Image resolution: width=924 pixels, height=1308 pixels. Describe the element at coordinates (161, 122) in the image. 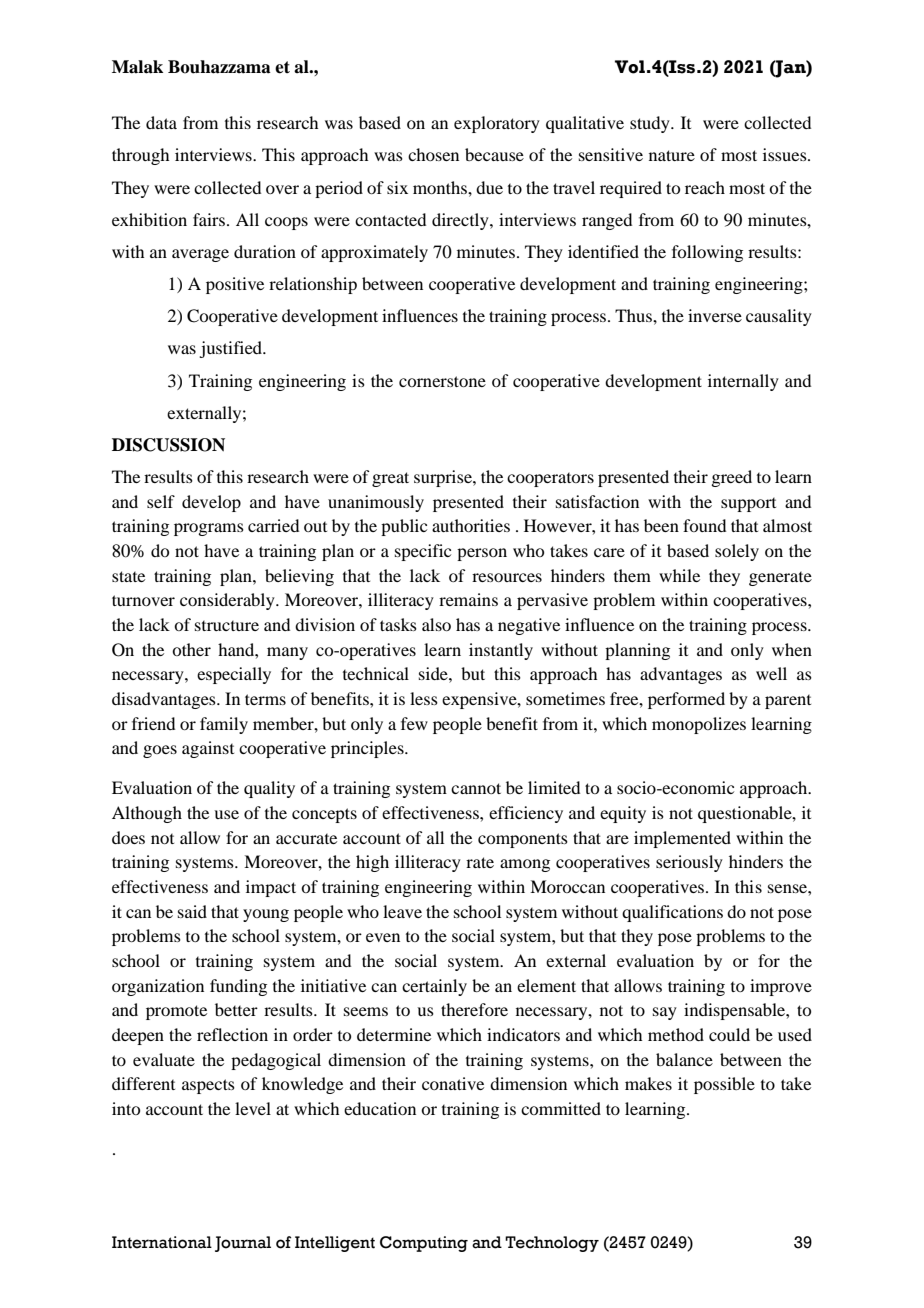

I see `data` at that location.
